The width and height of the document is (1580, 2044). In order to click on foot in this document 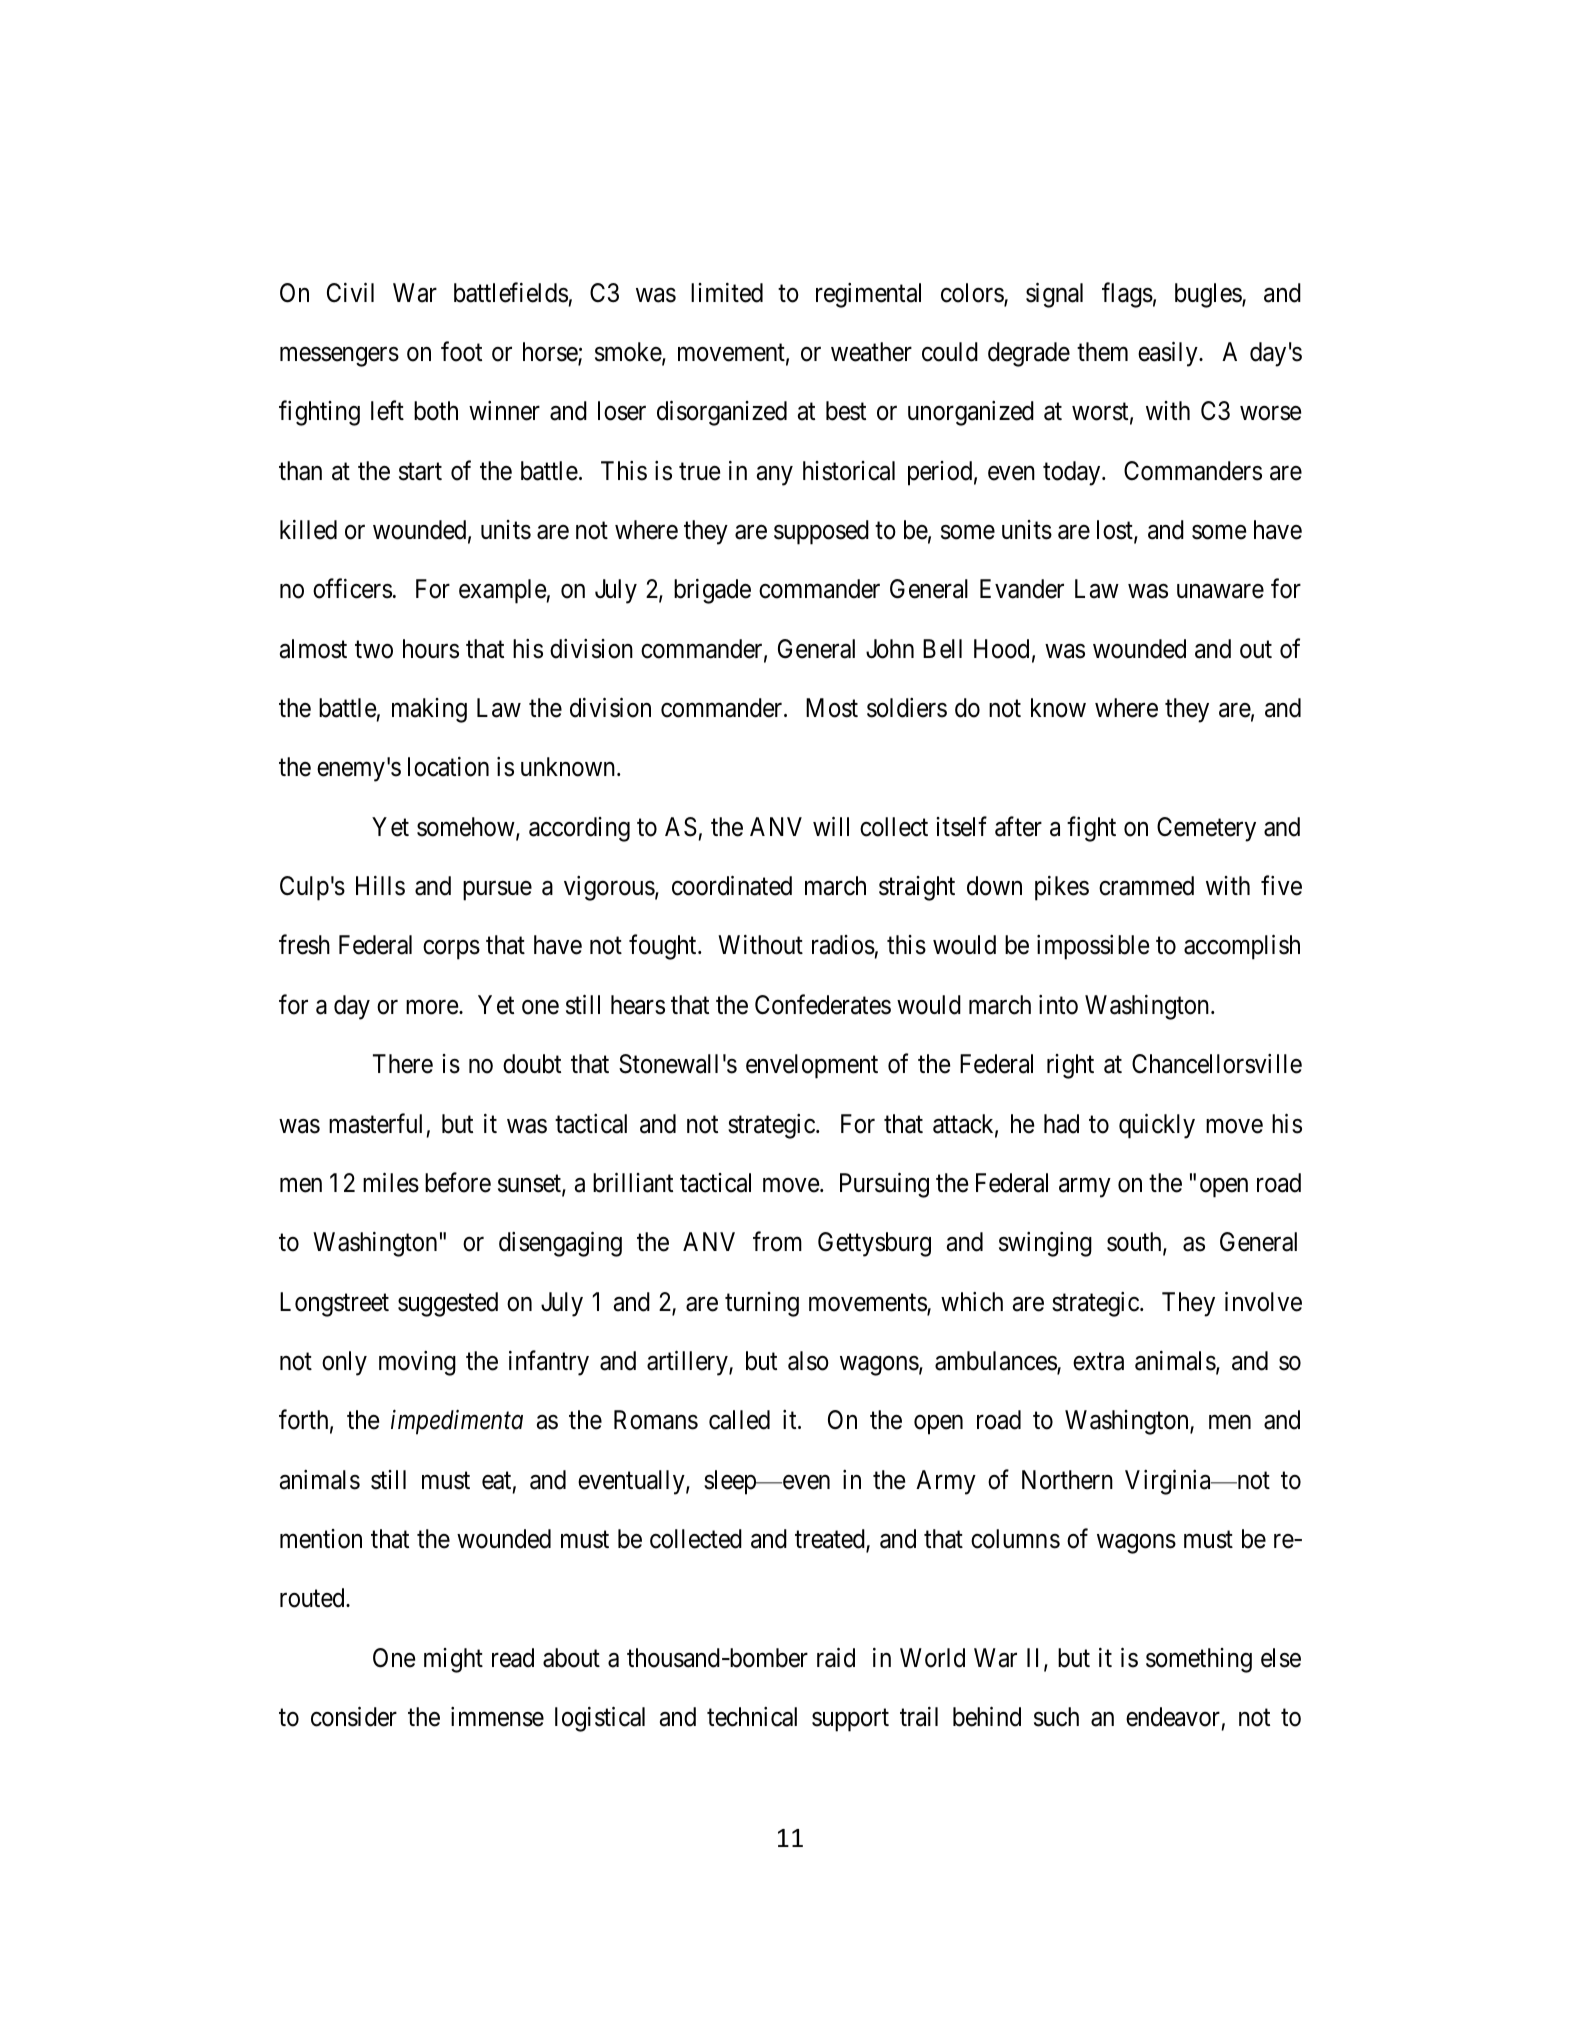, I will do `click(461, 351)`.
